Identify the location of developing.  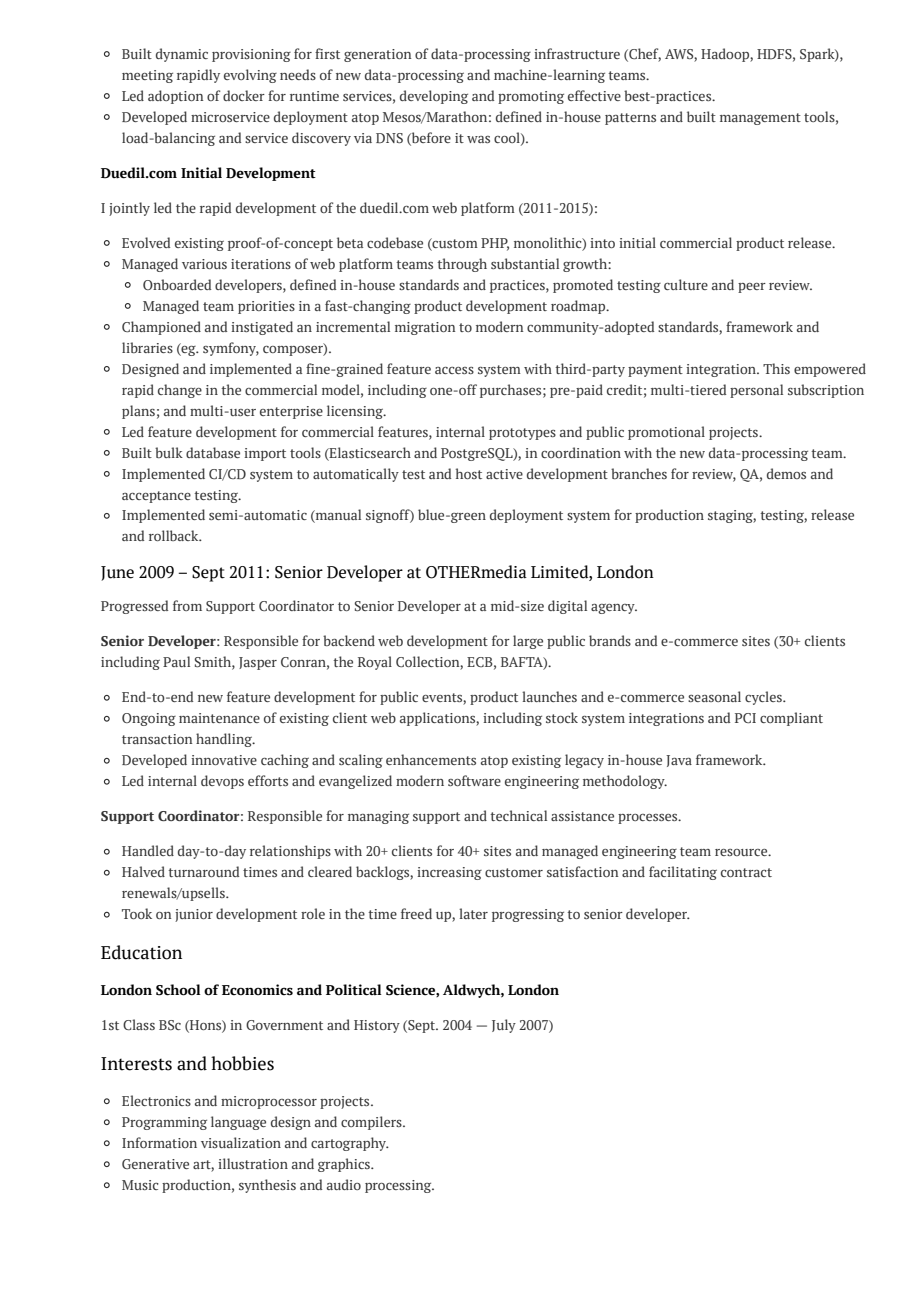
(434, 97).
